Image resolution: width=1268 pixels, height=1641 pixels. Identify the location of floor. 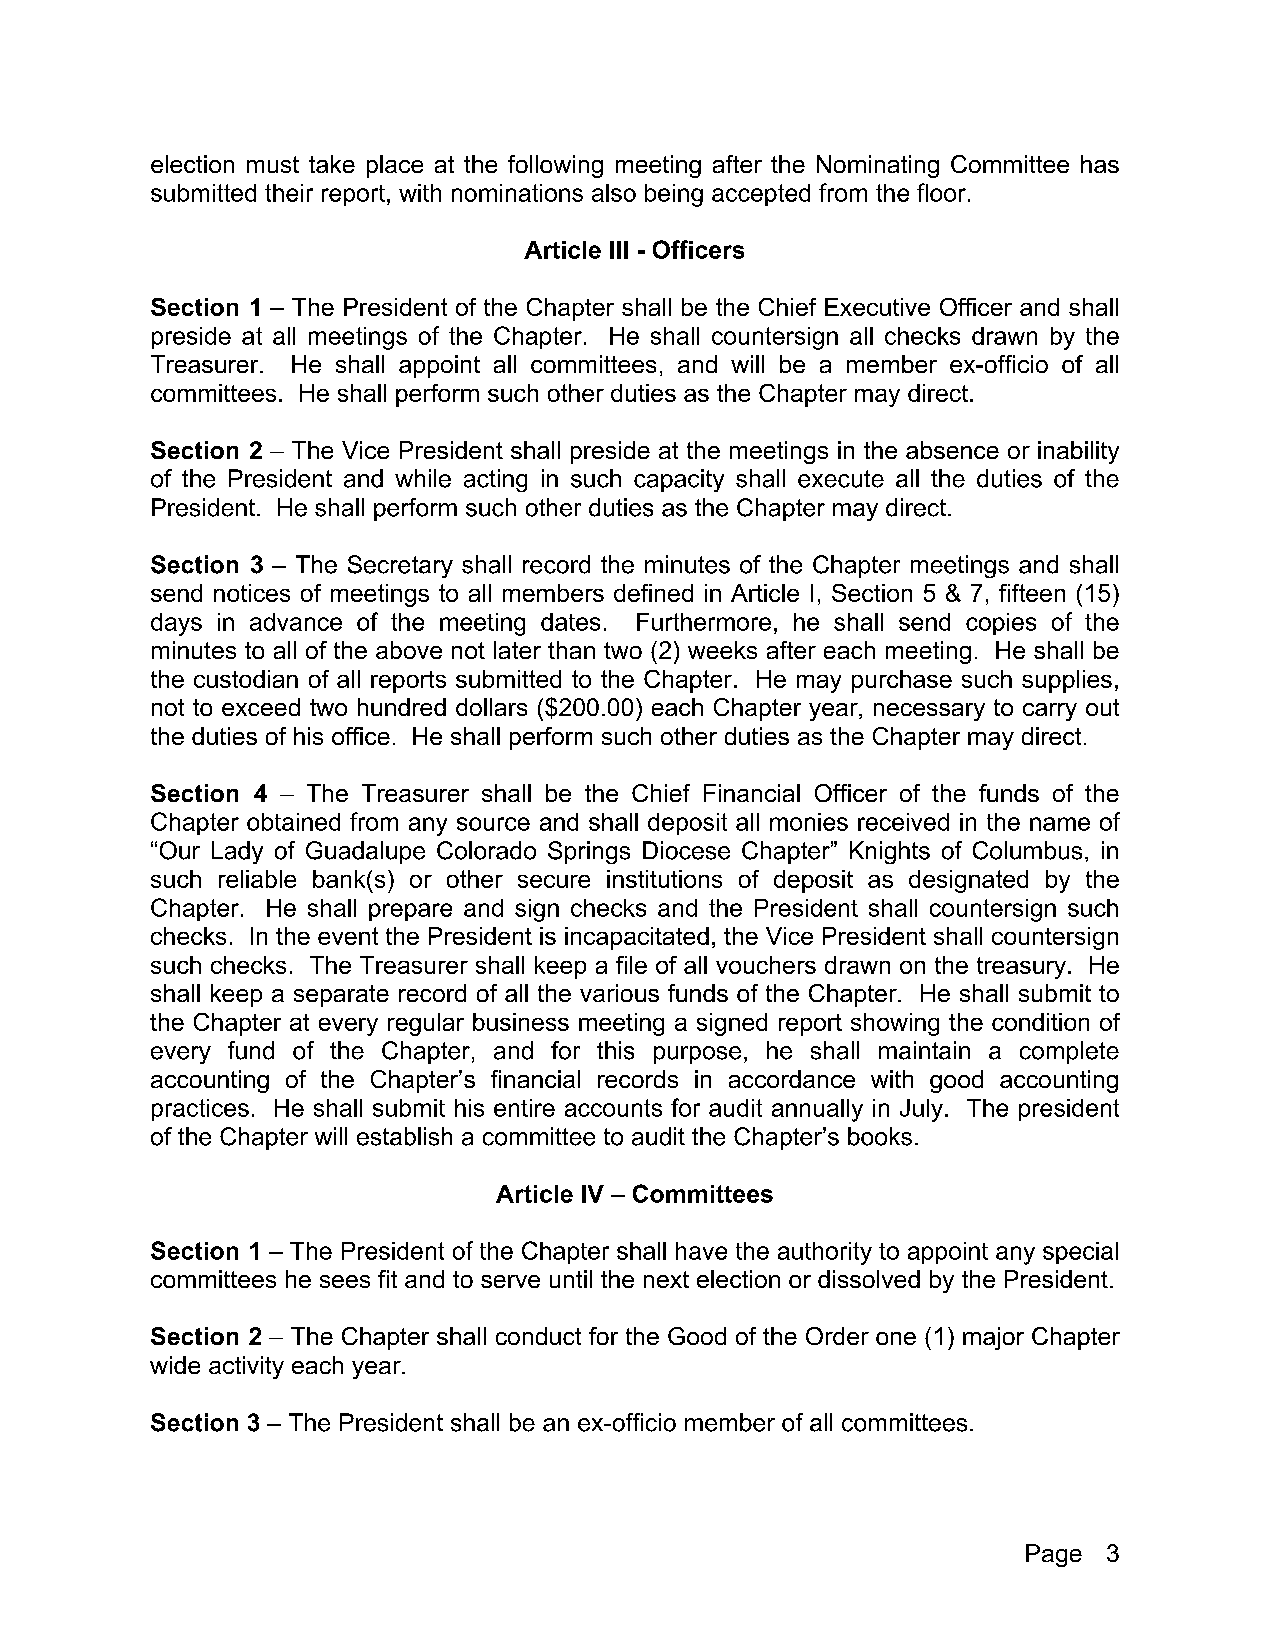
(941, 192).
